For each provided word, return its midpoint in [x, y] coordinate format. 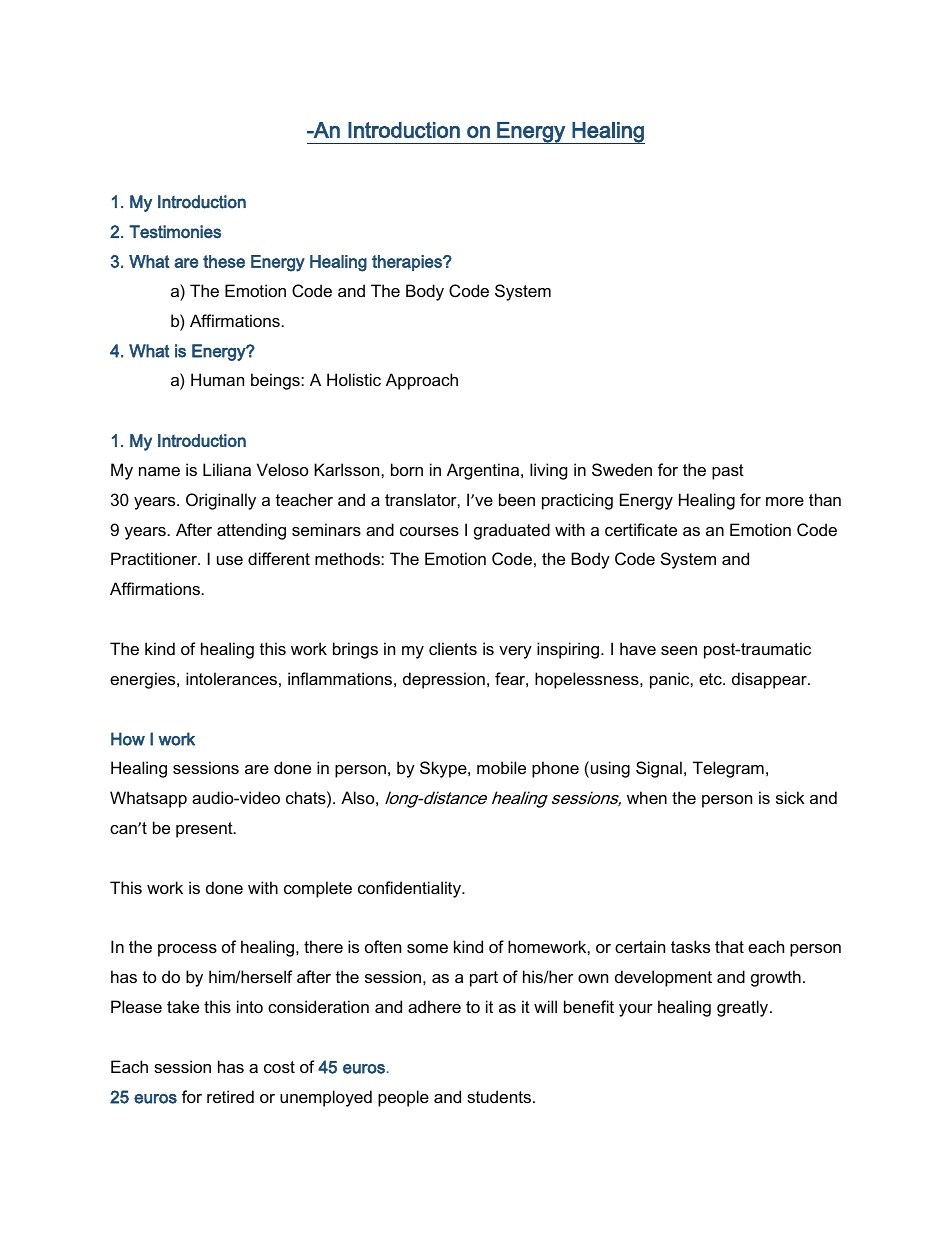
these [224, 261]
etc [711, 679]
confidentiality [410, 889]
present [205, 830]
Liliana [227, 469]
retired [230, 1096]
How [128, 739]
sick [790, 797]
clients [453, 648]
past [728, 472]
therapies [408, 263]
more [785, 501]
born [407, 469]
